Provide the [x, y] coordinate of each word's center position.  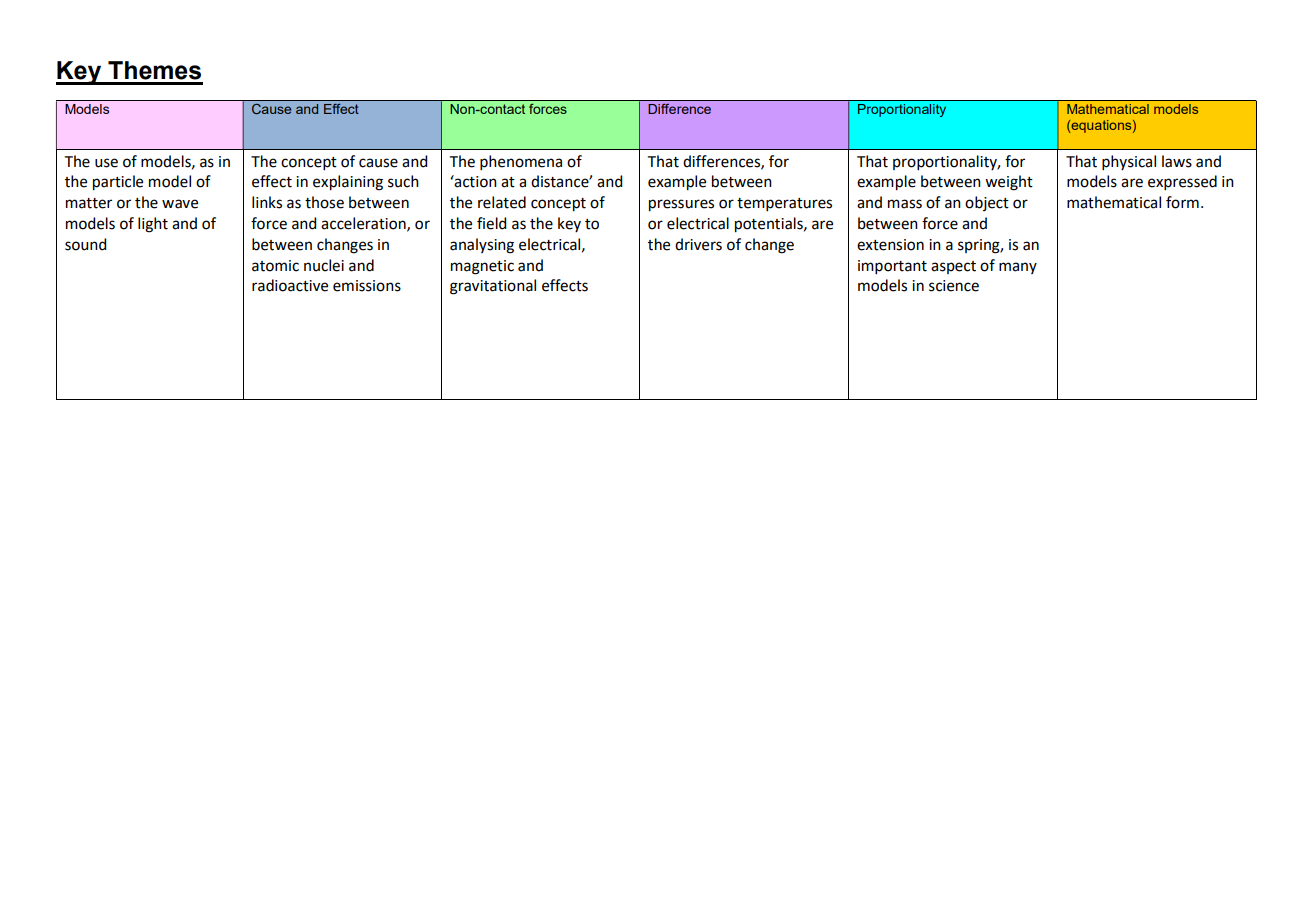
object [987, 203]
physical [1129, 162]
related [502, 202]
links [267, 202]
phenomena [521, 162]
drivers [698, 244]
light [153, 225]
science [954, 286]
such [403, 181]
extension [890, 245]
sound [85, 244]
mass [905, 204]
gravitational [493, 287]
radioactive [290, 285]
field [491, 223]
